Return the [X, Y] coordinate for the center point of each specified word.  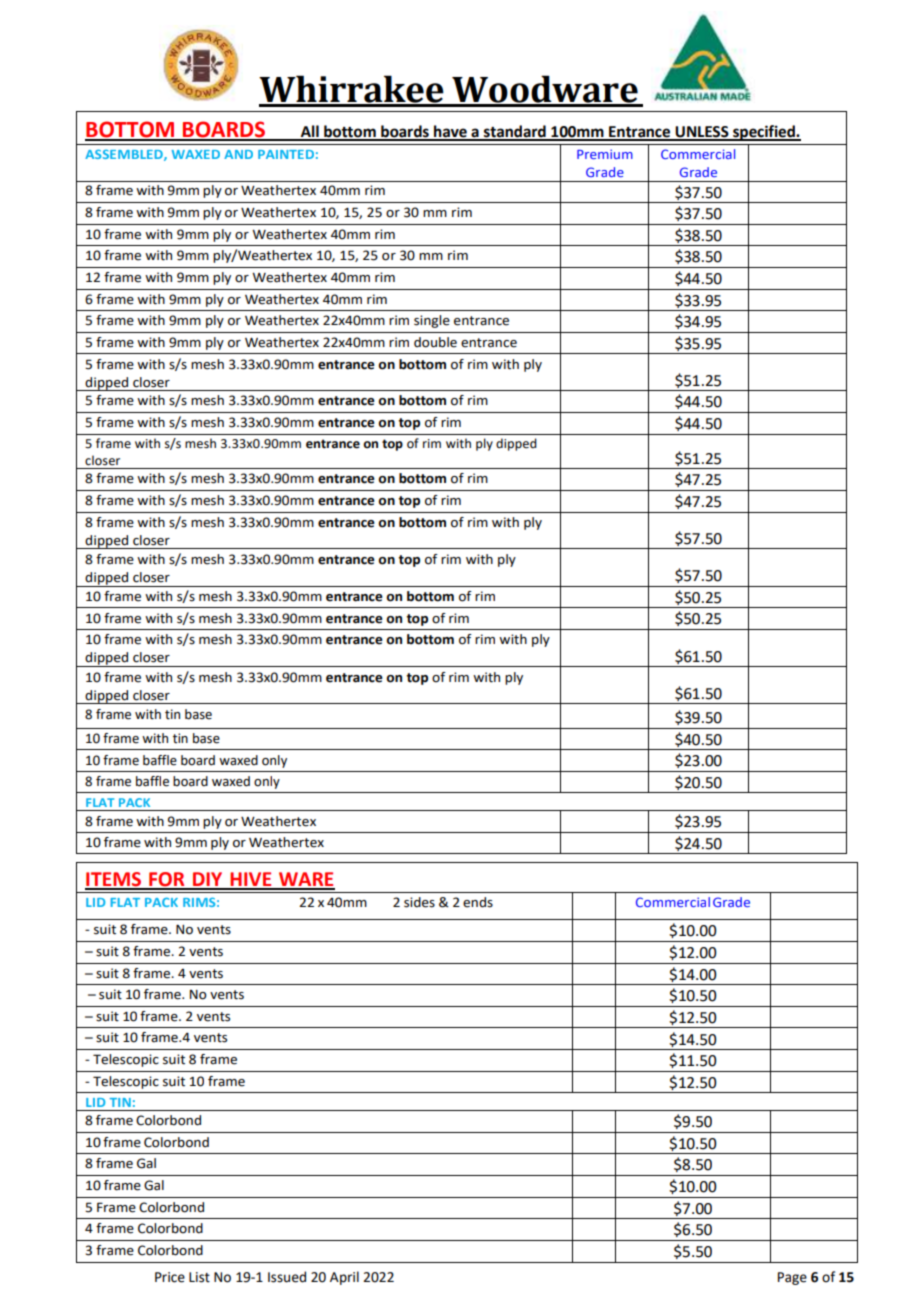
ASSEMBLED [125, 155]
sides [419, 902]
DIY [208, 880]
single [432, 321]
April [344, 1278]
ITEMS [114, 880]
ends [478, 902]
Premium [605, 154]
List [199, 1277]
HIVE [251, 880]
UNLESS [702, 133]
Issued [287, 1277]
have [450, 132]
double [435, 342]
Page [792, 1278]
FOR [167, 880]
